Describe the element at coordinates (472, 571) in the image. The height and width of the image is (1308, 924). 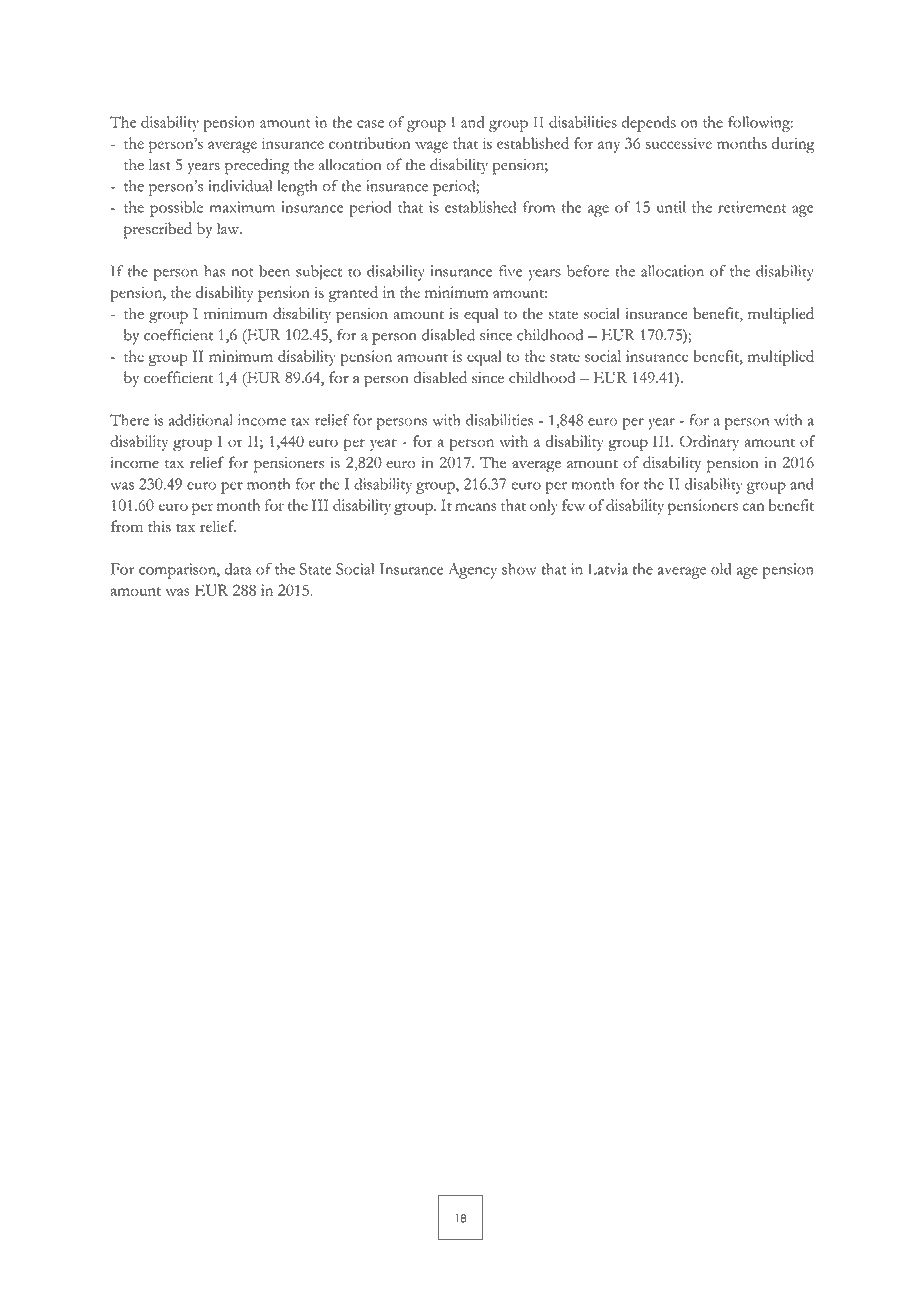
I see `Agency` at that location.
